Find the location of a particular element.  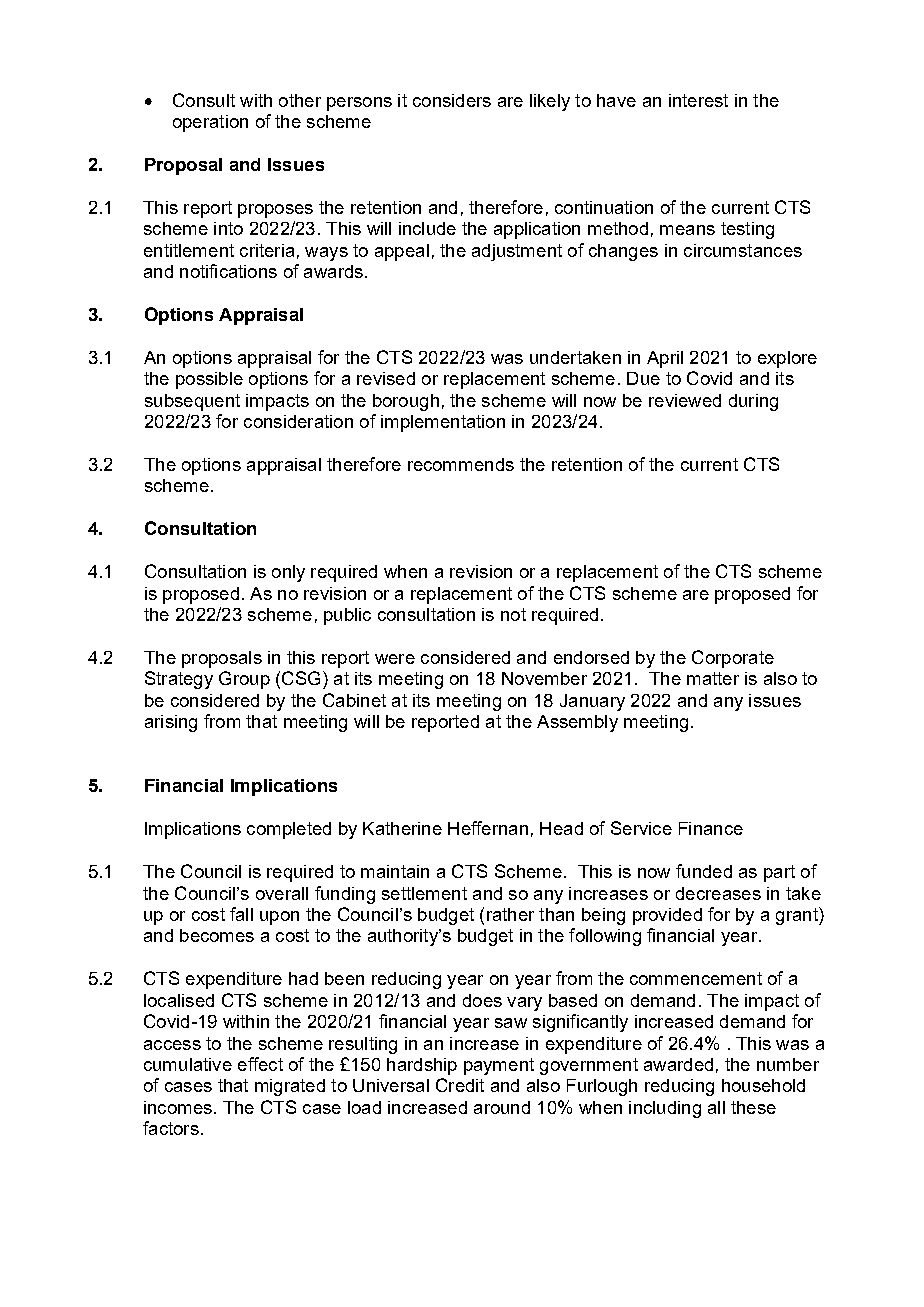

implementation is located at coordinates (443, 423).
